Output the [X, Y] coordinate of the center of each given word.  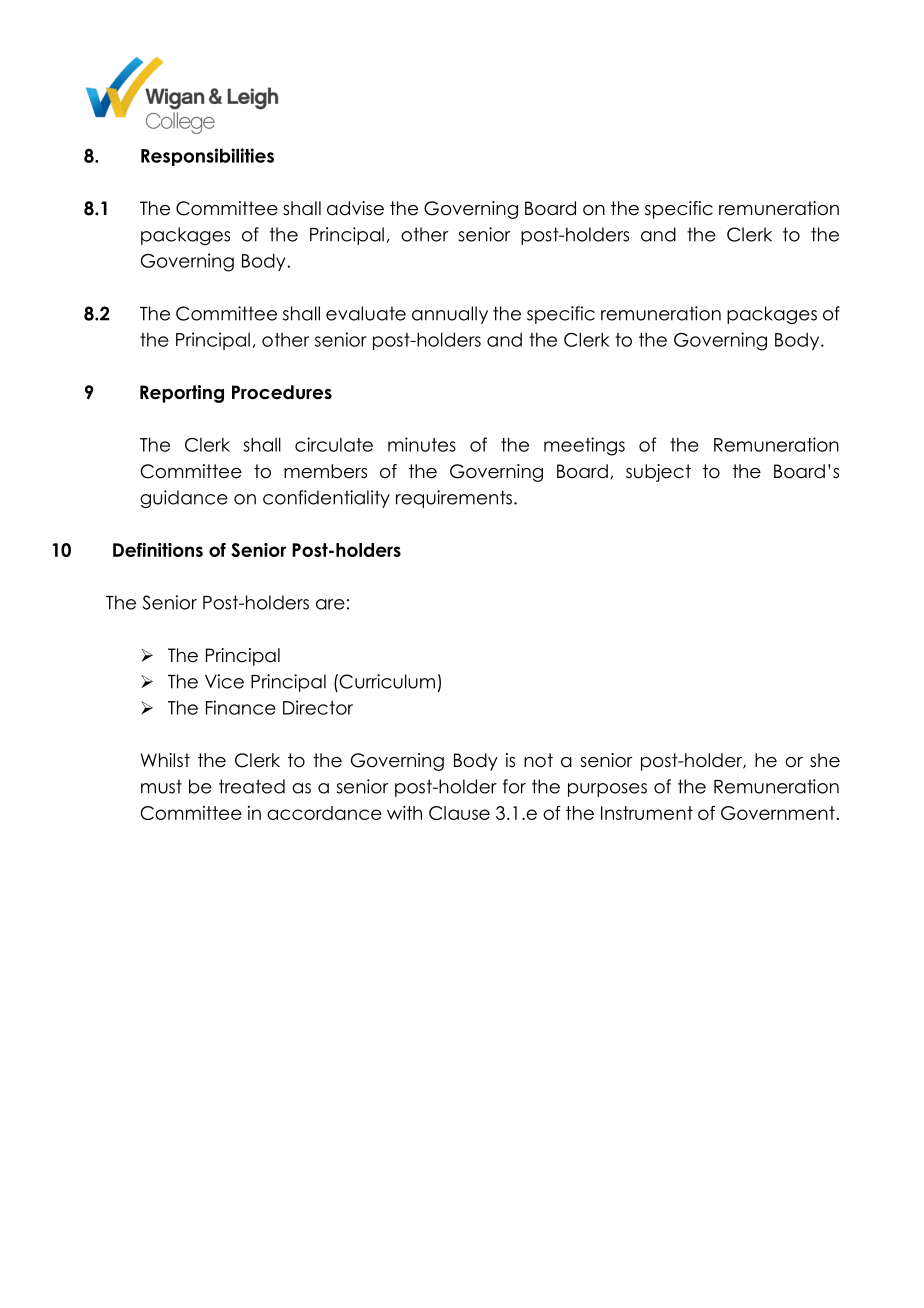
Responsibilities [207, 157]
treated [252, 786]
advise [355, 208]
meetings [584, 446]
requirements [454, 499]
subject [658, 473]
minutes [422, 444]
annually [450, 315]
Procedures [282, 392]
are [330, 604]
